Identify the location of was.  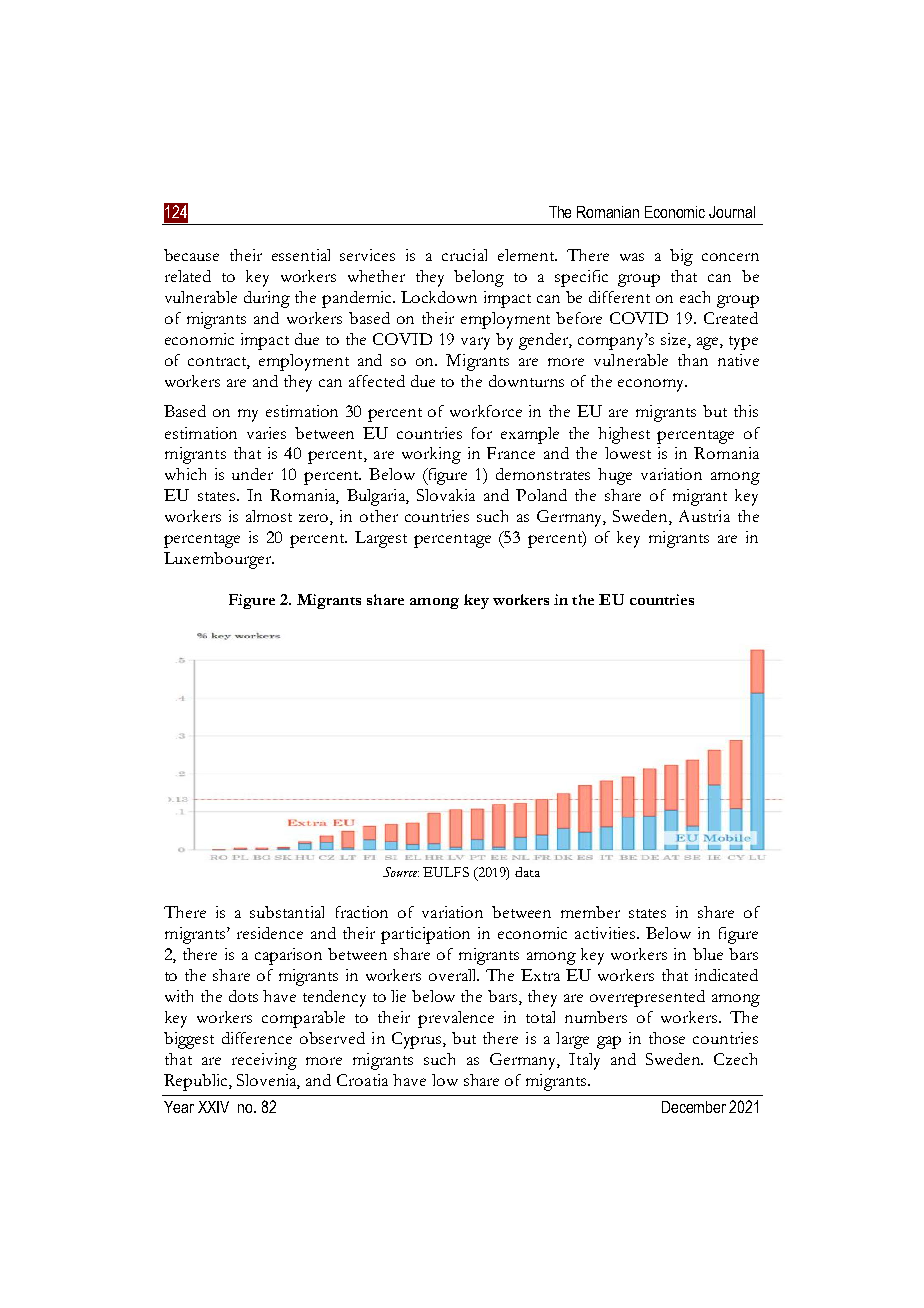
(632, 257).
